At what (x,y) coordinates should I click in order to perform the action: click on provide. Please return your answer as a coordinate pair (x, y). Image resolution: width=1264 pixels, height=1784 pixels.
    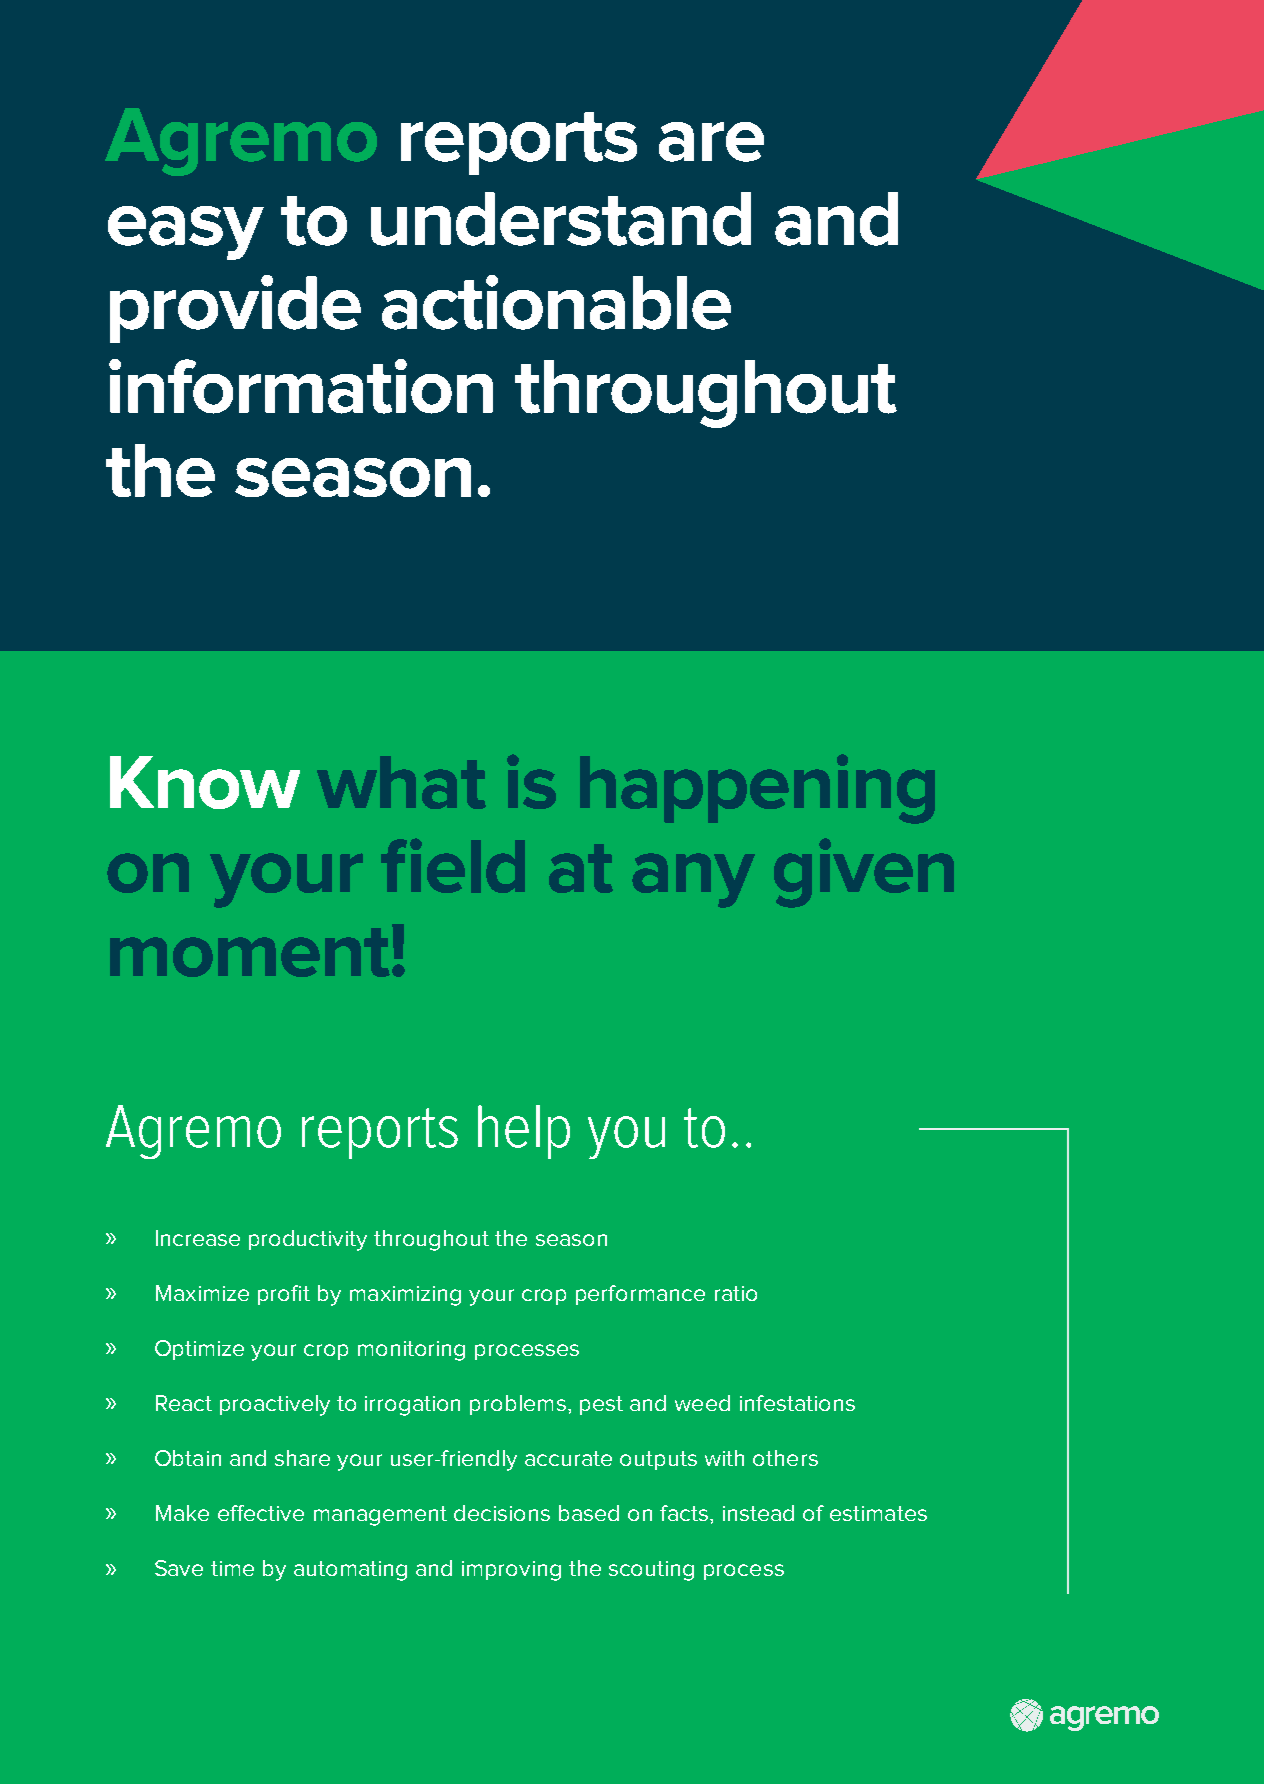
    Looking at the image, I should click on (235, 309).
